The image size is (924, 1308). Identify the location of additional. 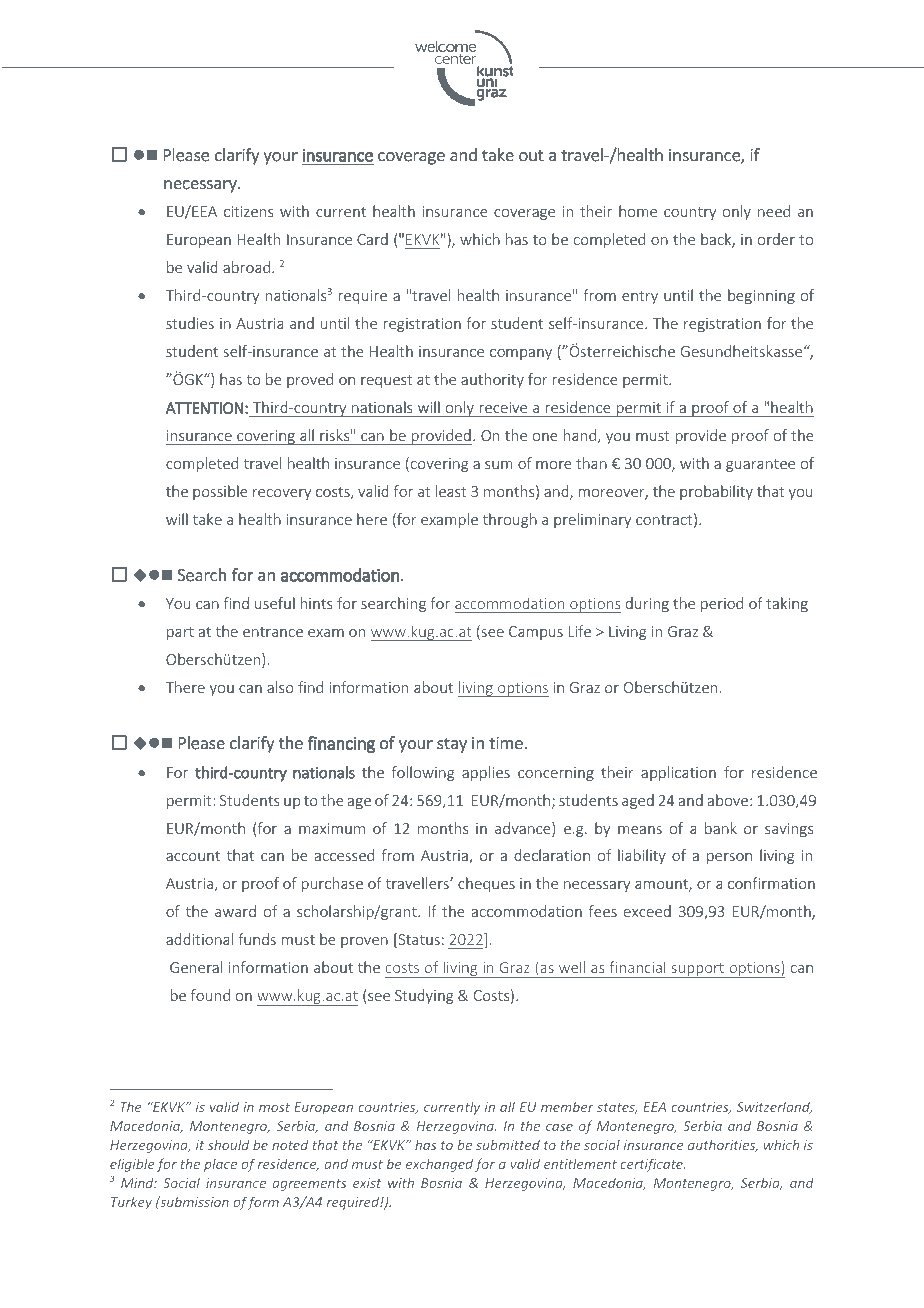
(199, 939).
